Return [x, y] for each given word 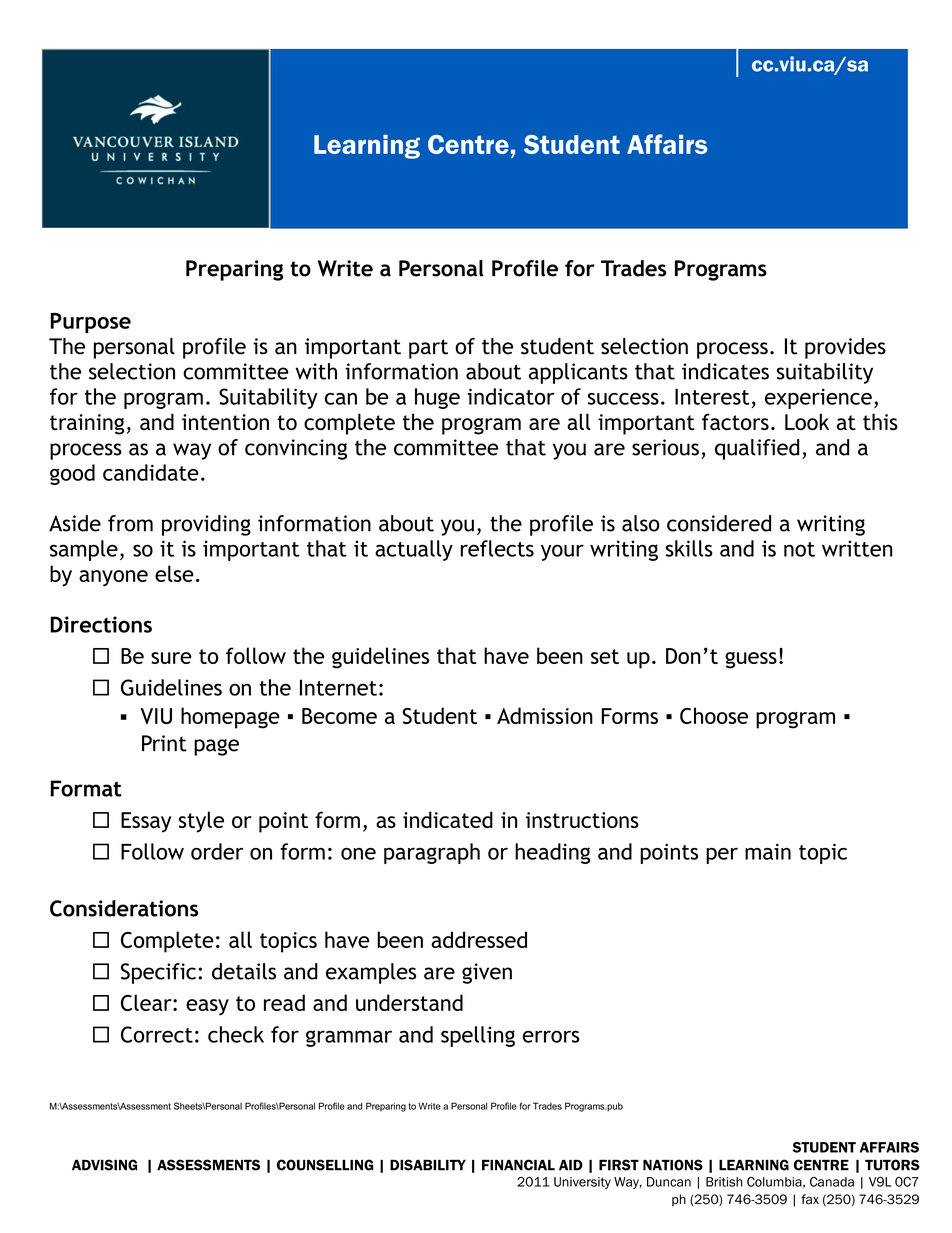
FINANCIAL [518, 1165]
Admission [545, 715]
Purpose [90, 323]
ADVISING [104, 1165]
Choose [714, 715]
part [428, 349]
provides [845, 348]
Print [164, 743]
